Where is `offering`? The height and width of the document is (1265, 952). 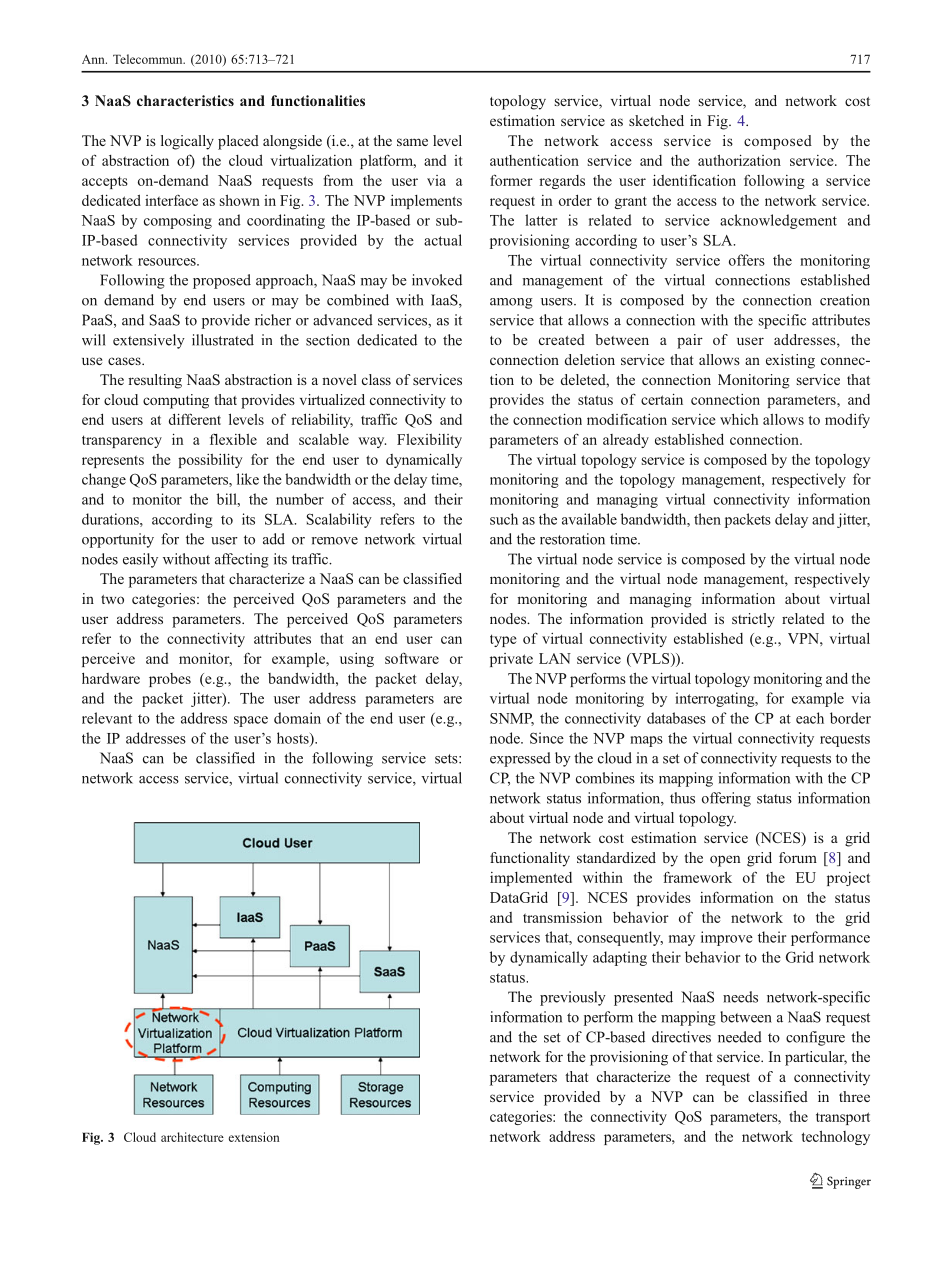
offering is located at coordinates (726, 799).
